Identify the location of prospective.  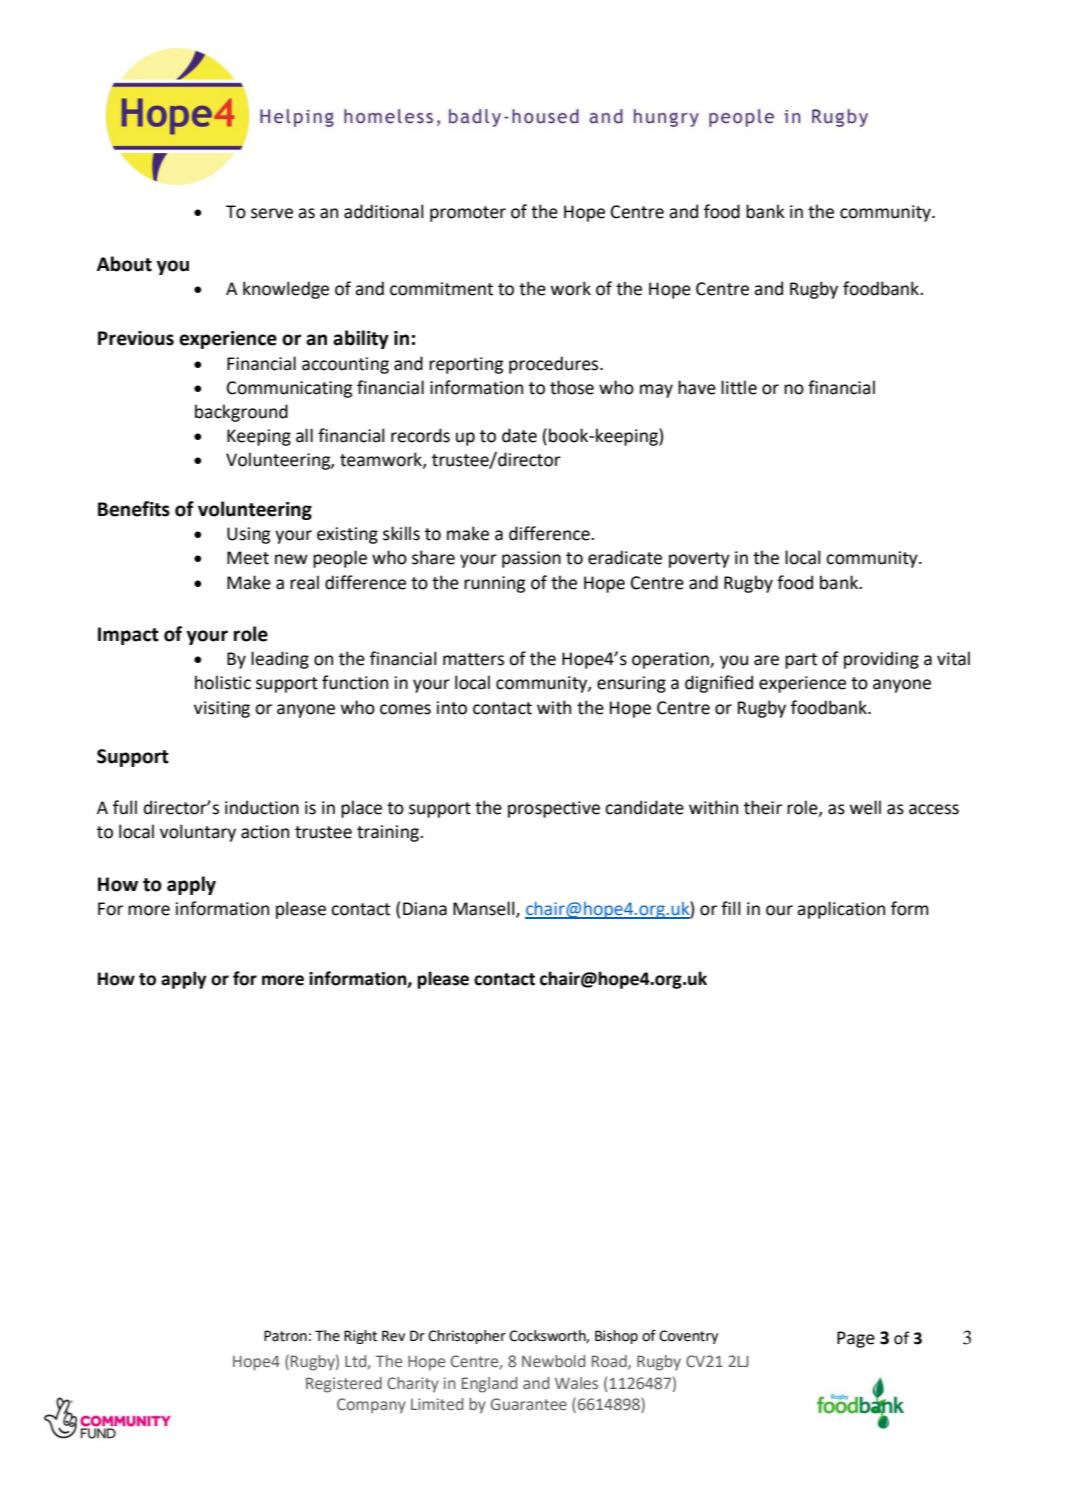
(554, 809).
